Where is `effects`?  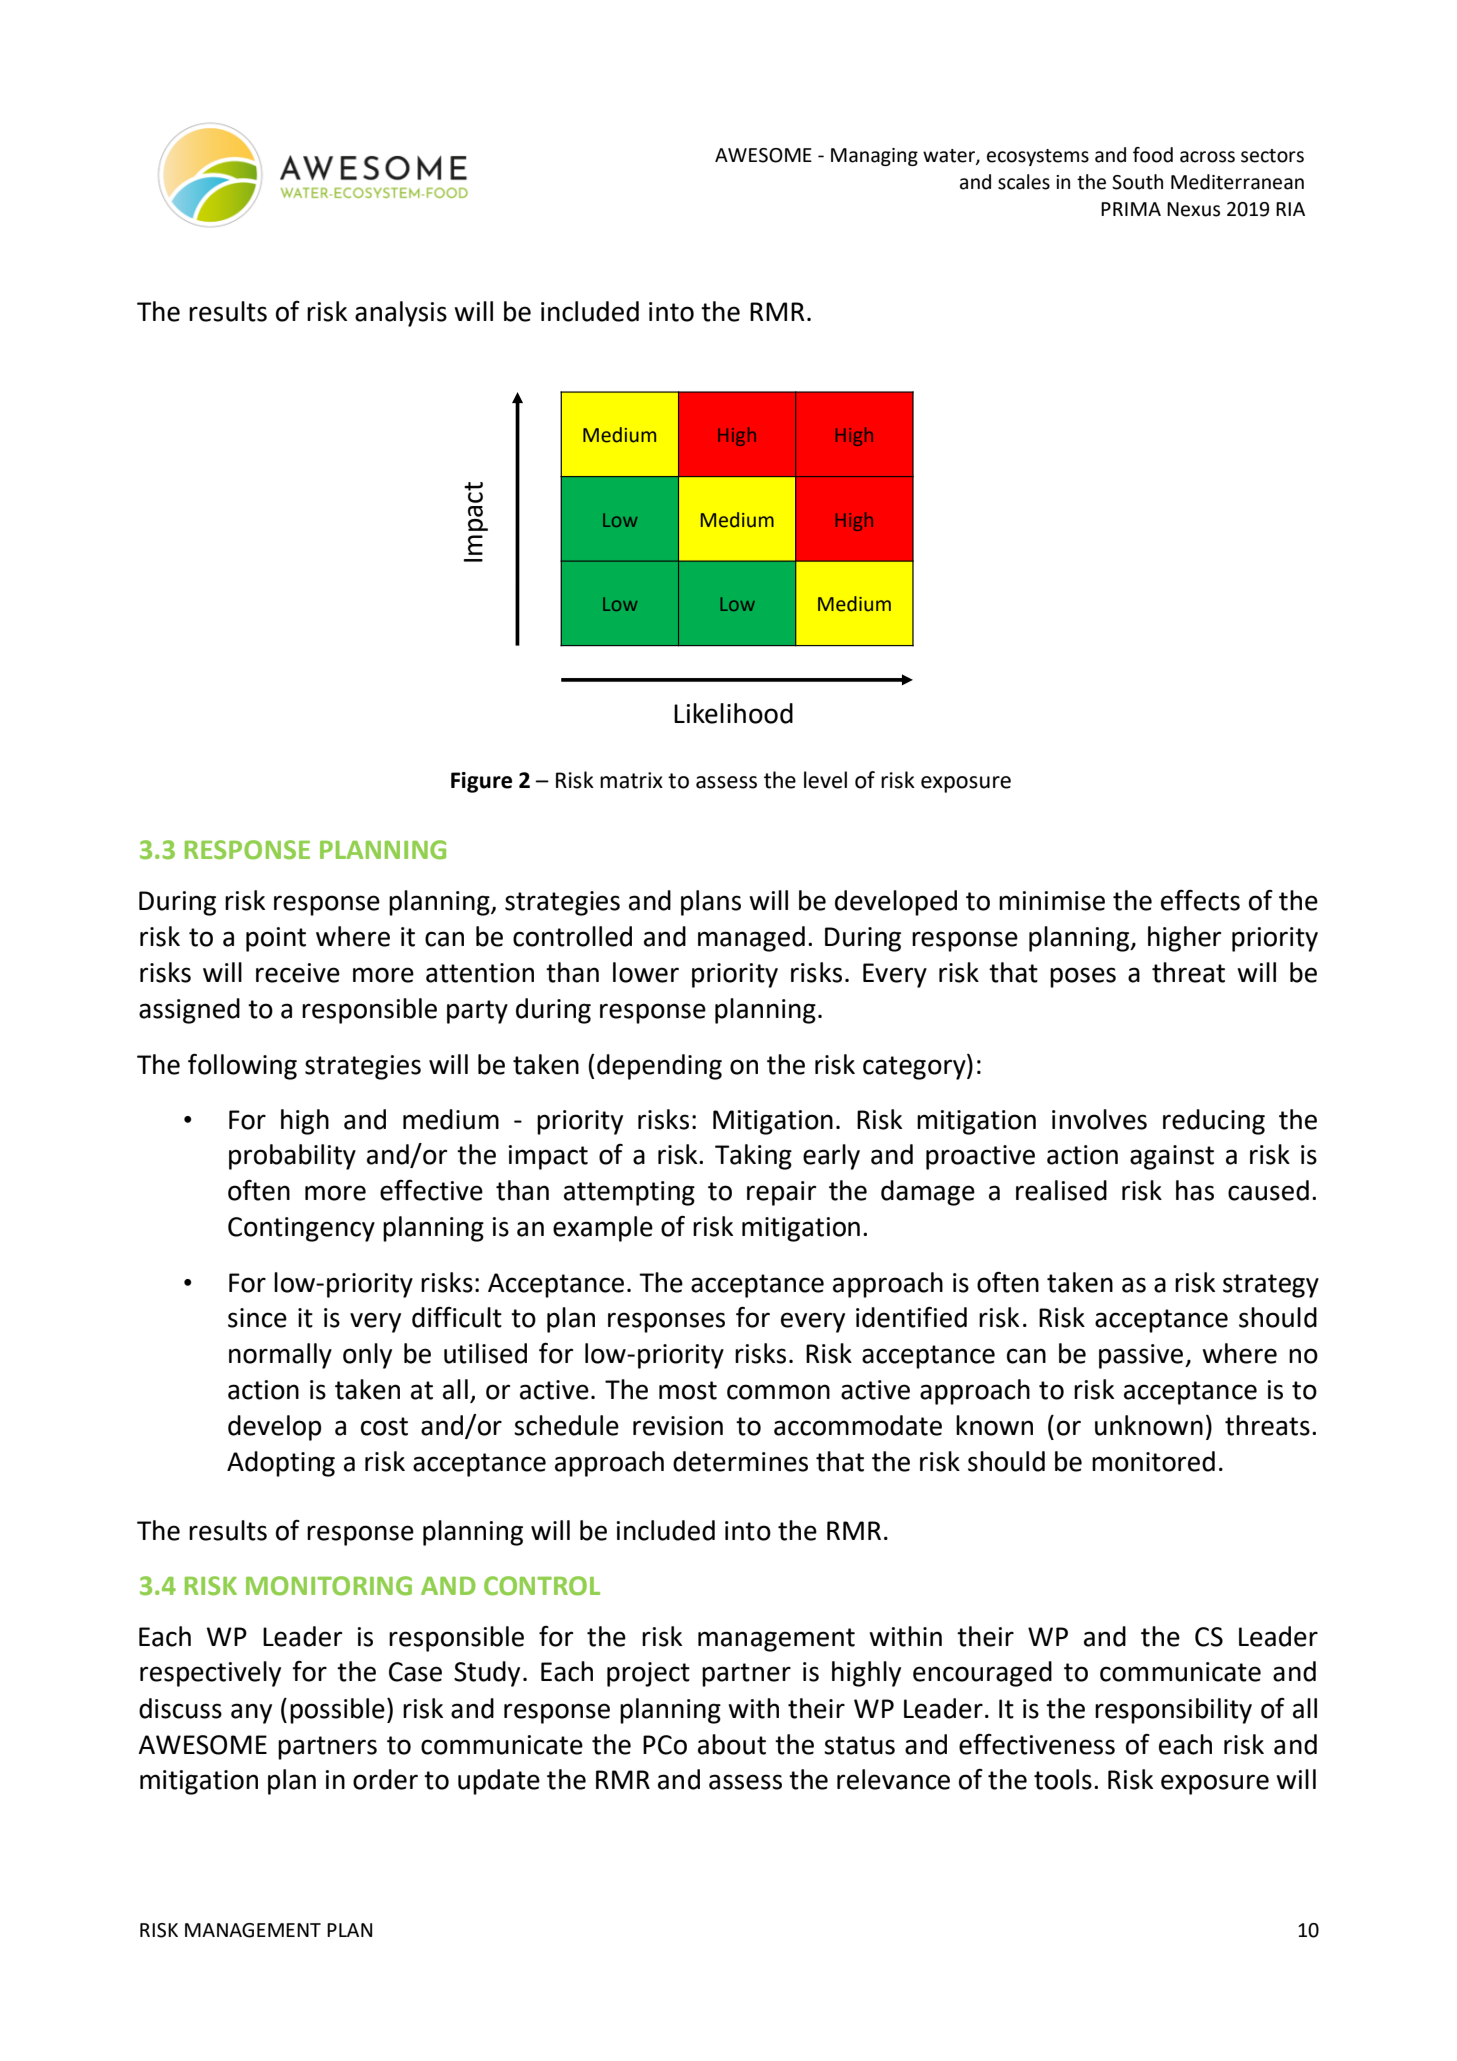 effects is located at coordinates (1200, 900).
